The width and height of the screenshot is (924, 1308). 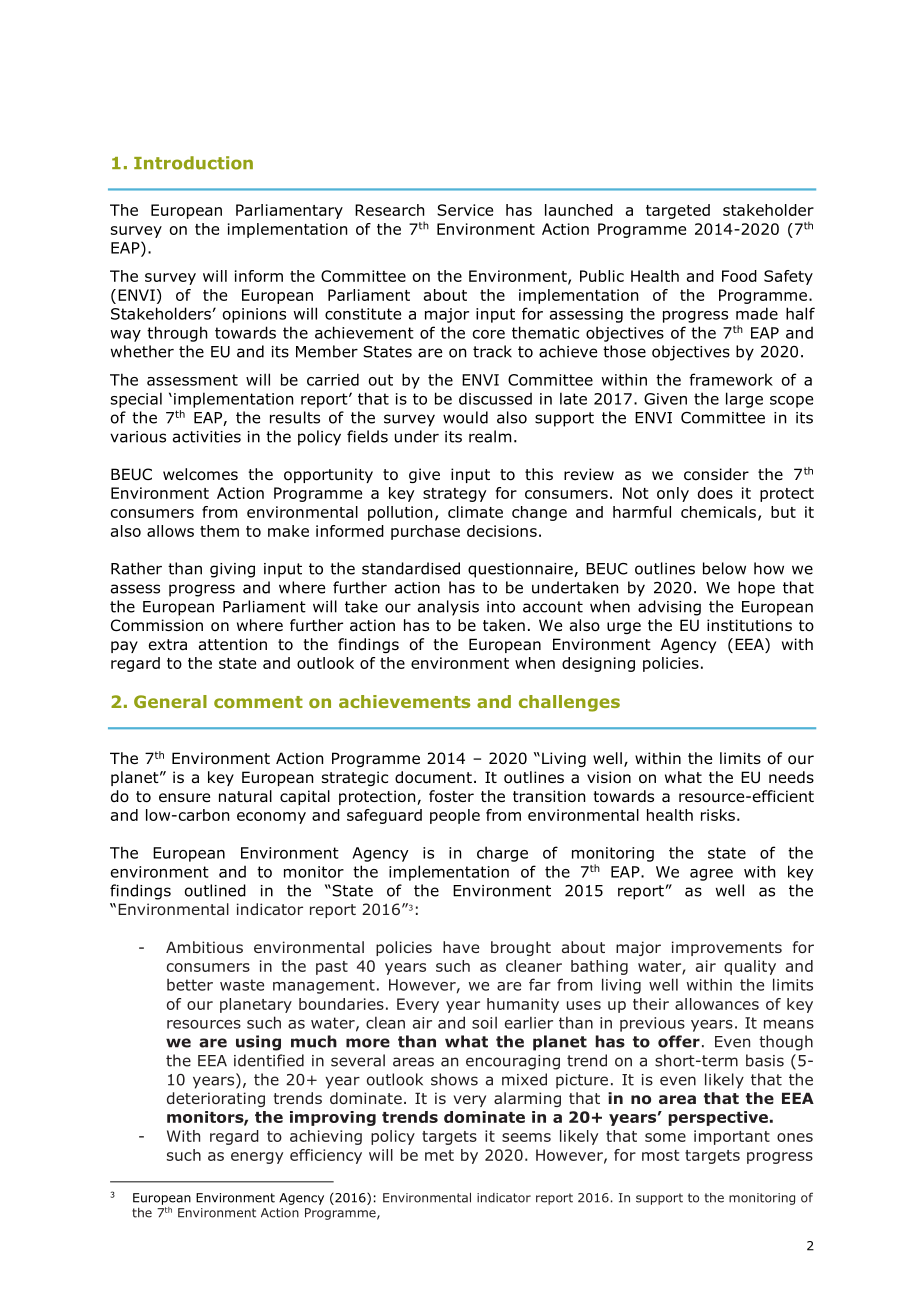 What do you see at coordinates (502, 854) in the screenshot?
I see `charge` at bounding box center [502, 854].
